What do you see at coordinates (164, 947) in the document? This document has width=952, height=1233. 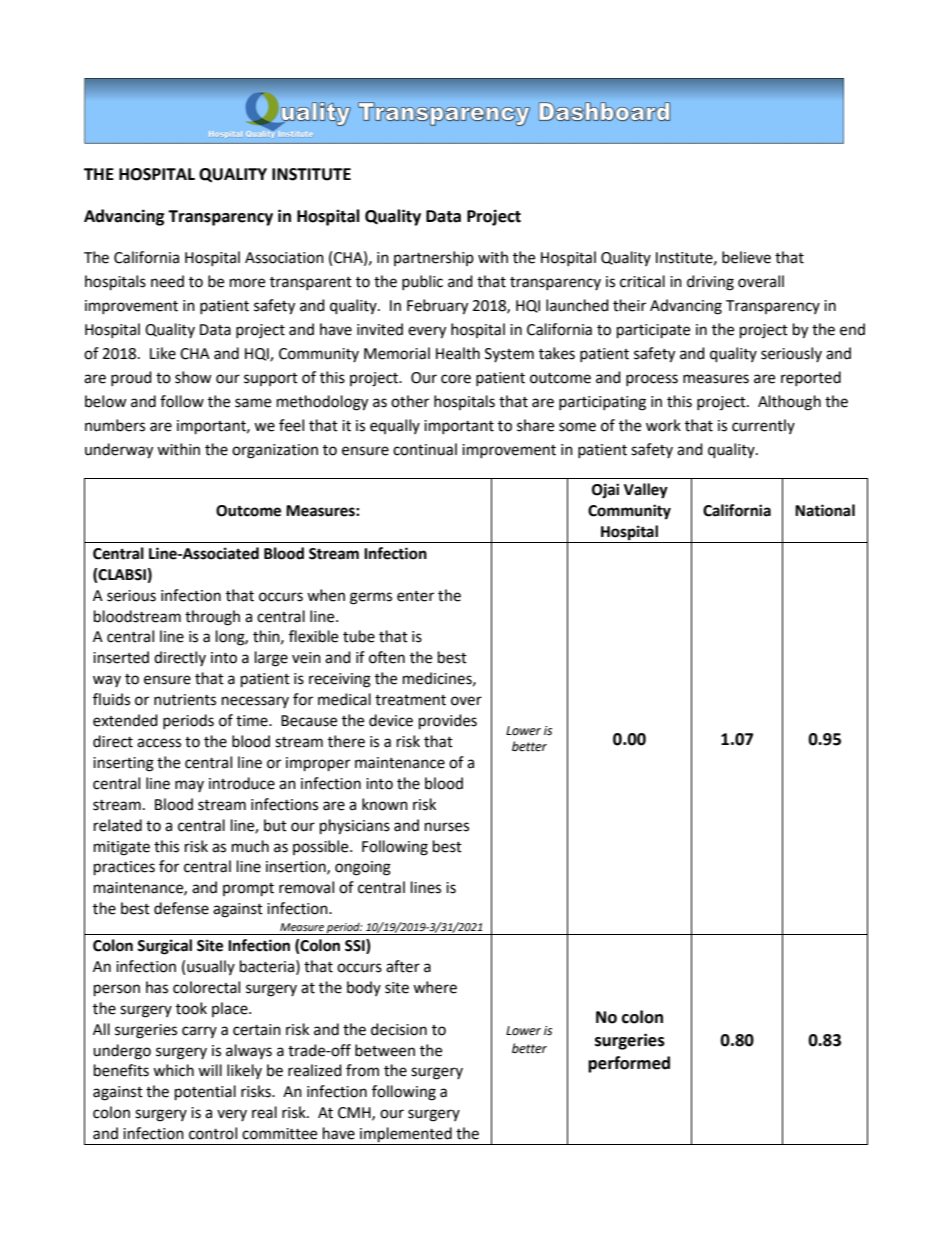 I see `Surgical` at bounding box center [164, 947].
